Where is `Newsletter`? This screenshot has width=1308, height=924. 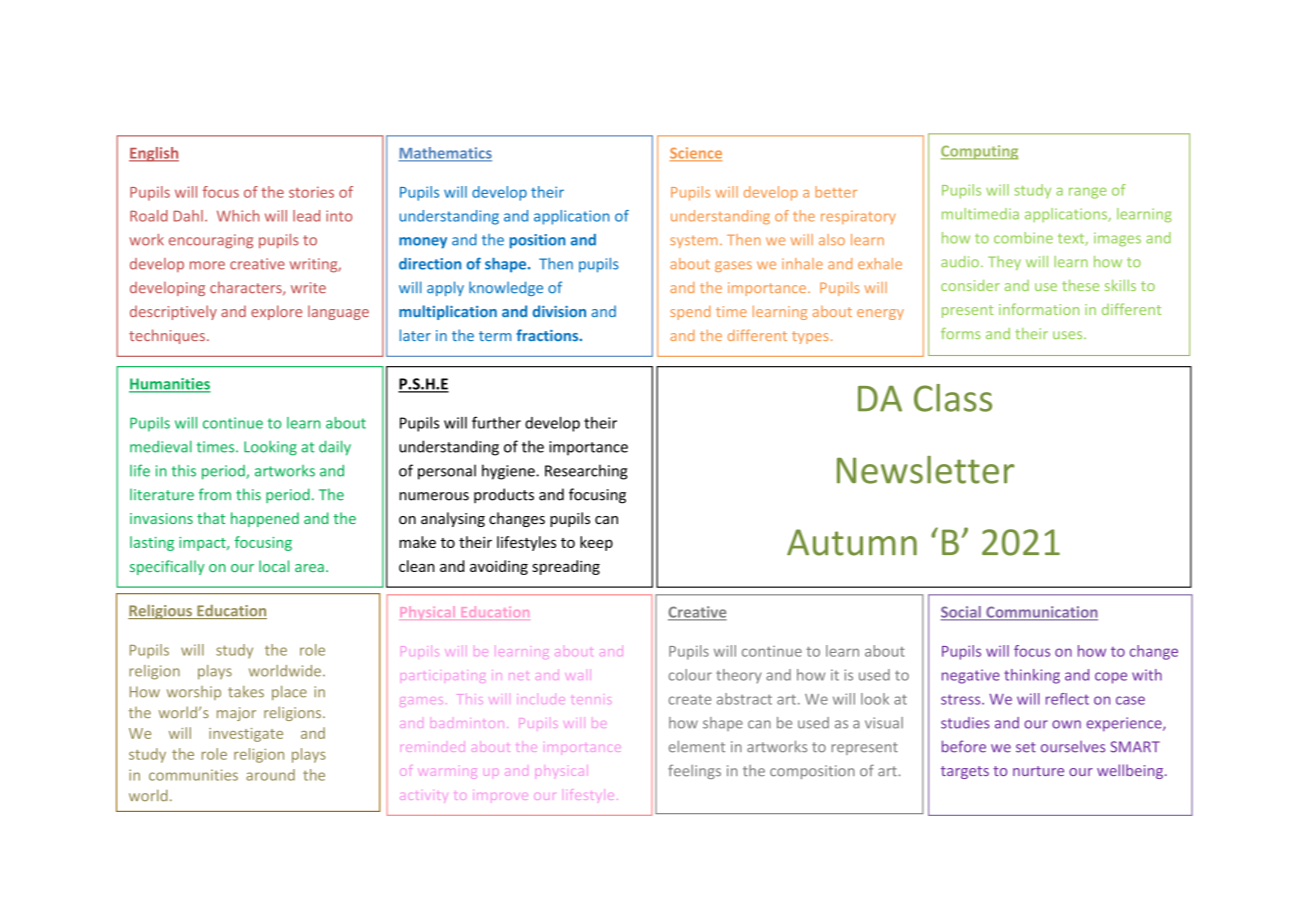 Newsletter is located at coordinates (926, 470).
